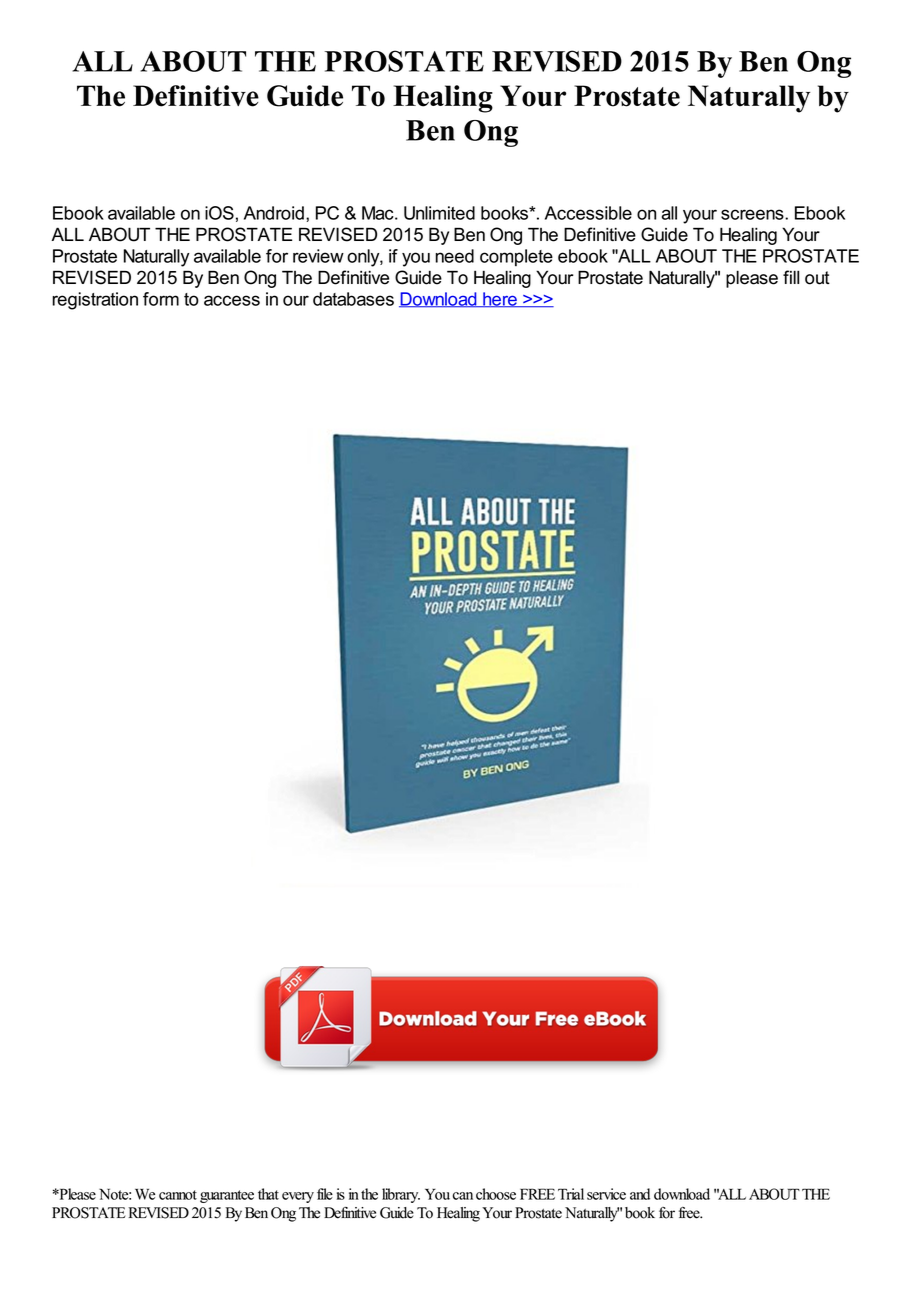 The image size is (924, 1308). What do you see at coordinates (454, 256) in the screenshot?
I see `need` at bounding box center [454, 256].
